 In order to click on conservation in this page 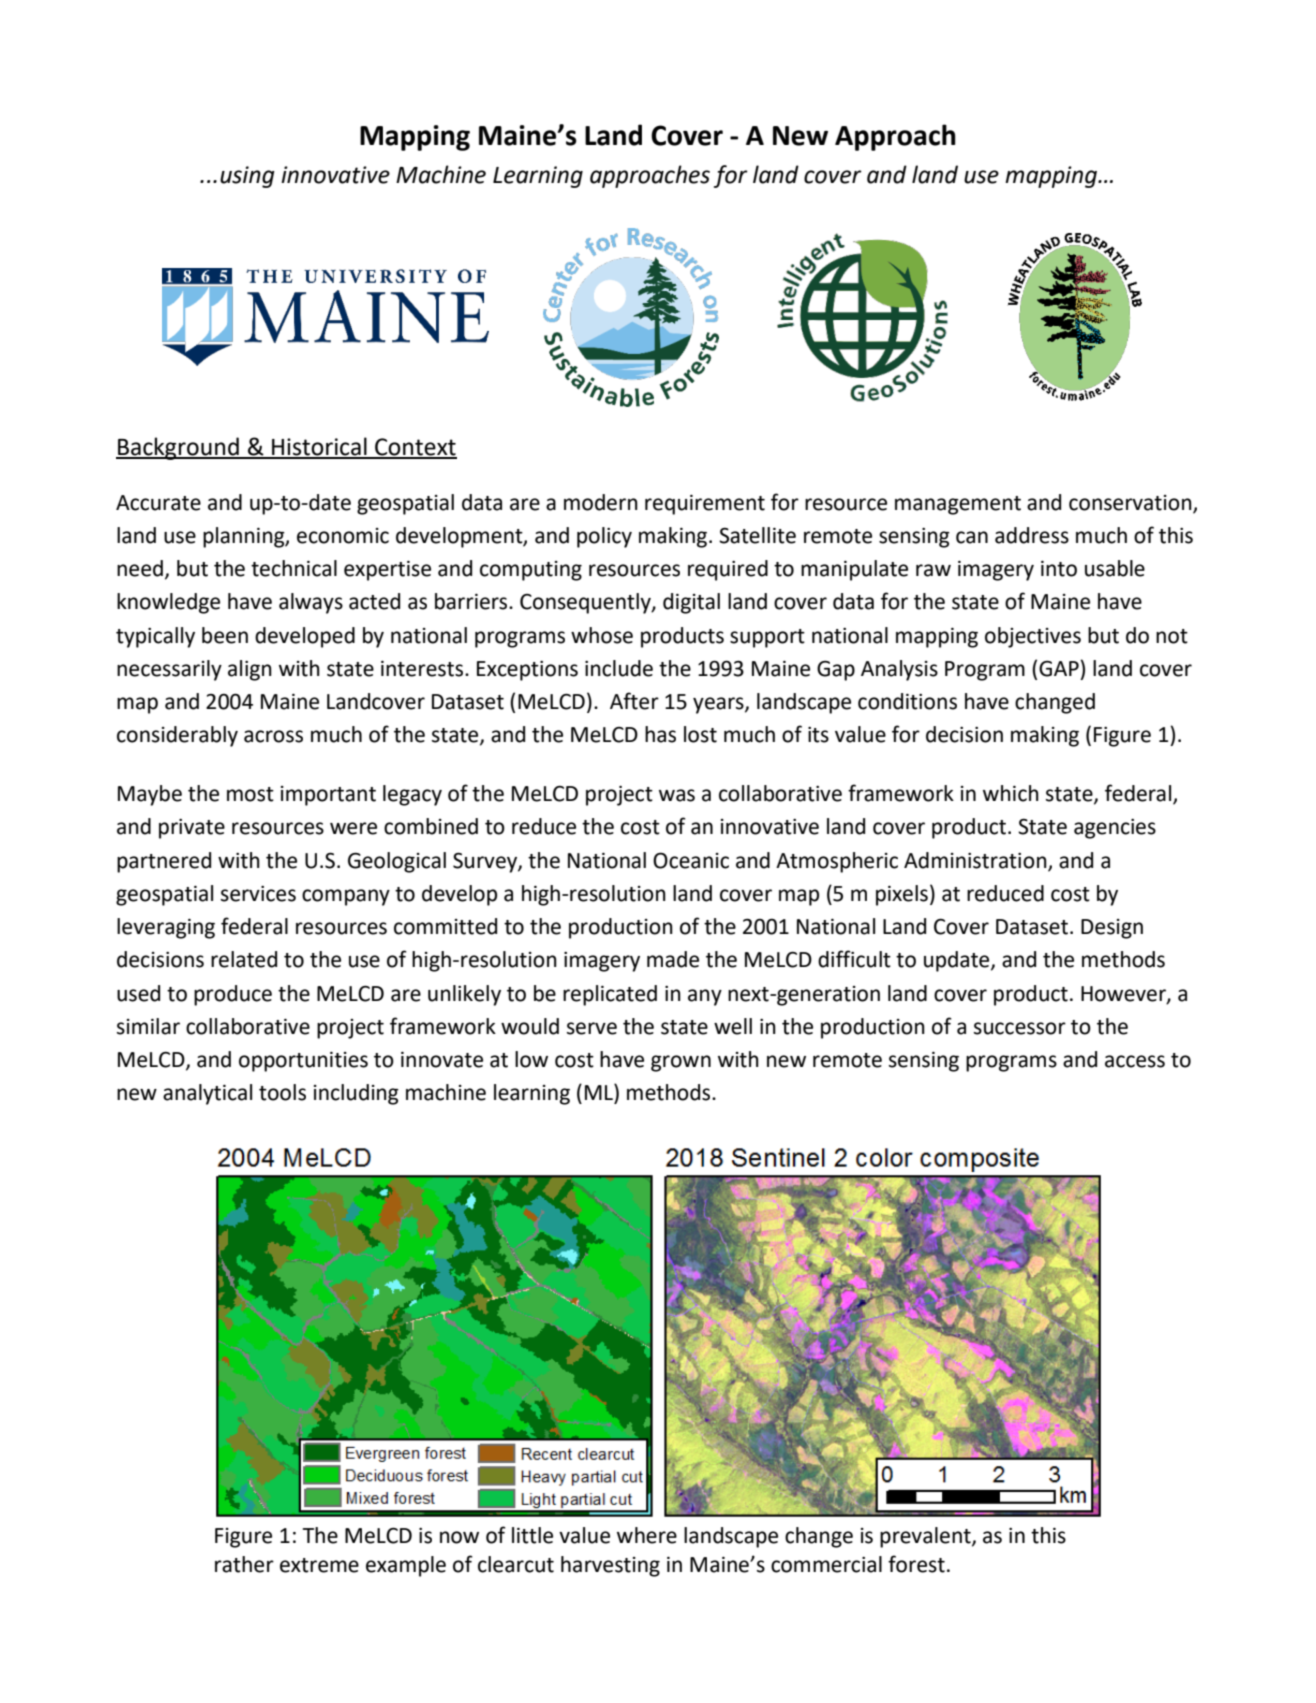, I will do `click(1131, 504)`.
